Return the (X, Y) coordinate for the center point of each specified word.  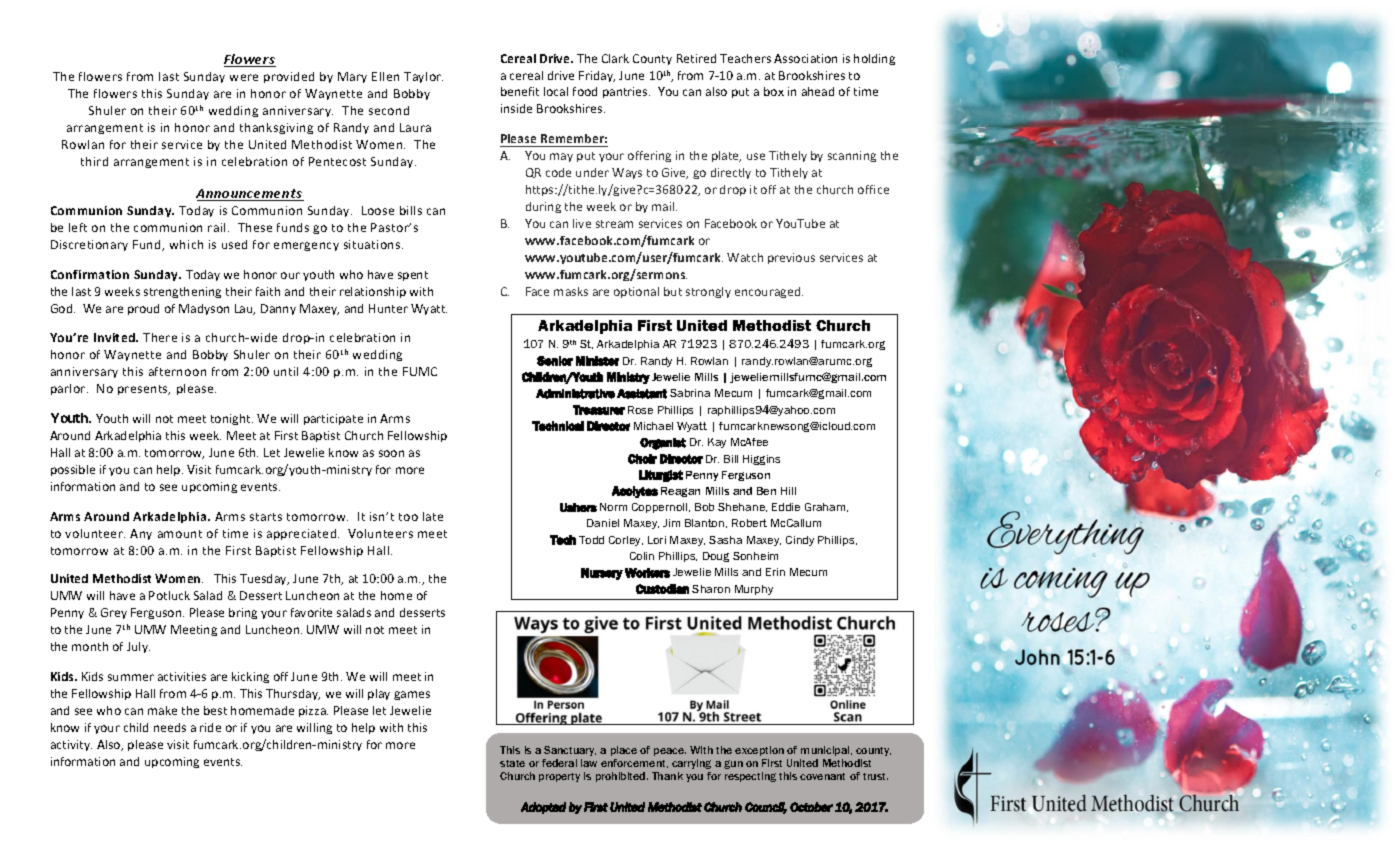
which (186, 244)
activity (71, 745)
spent (413, 276)
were (244, 77)
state (512, 763)
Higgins (761, 460)
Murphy (754, 590)
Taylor (423, 77)
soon (391, 453)
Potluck (169, 595)
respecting (750, 777)
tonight (232, 419)
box (774, 91)
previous (791, 258)
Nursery (602, 574)
